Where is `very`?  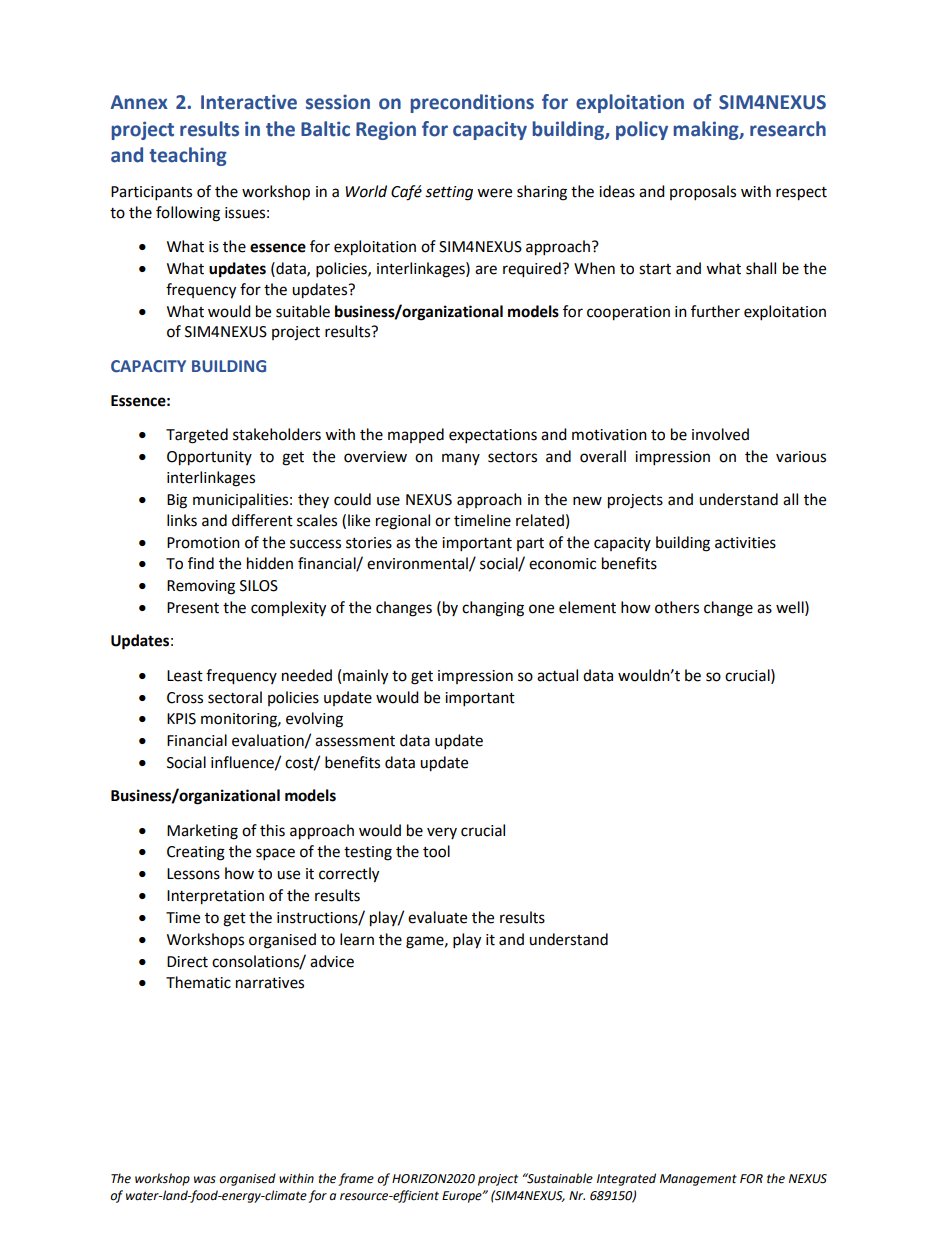
very is located at coordinates (442, 833).
